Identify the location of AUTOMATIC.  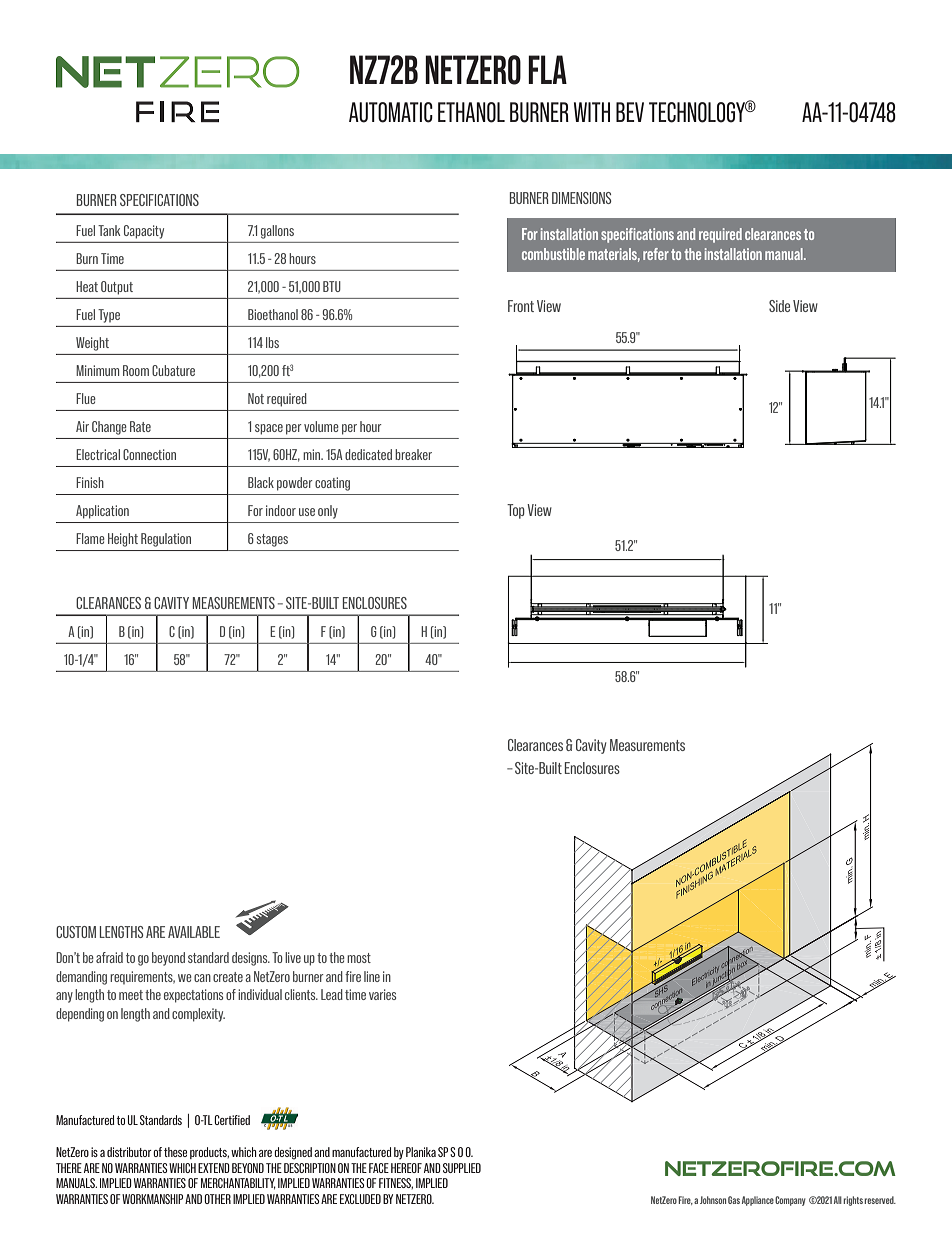
(391, 112).
